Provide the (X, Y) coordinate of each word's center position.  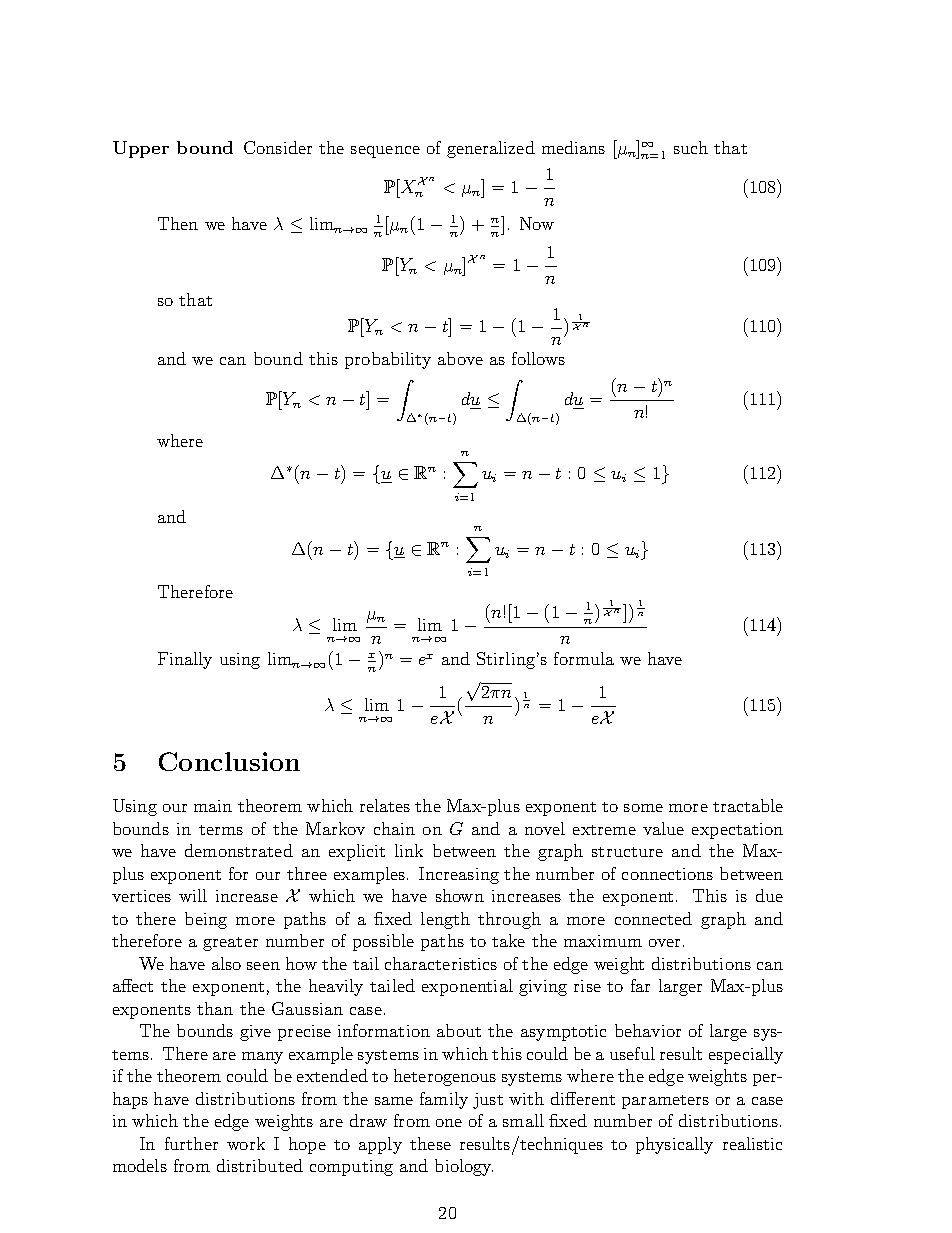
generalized (491, 149)
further (191, 1143)
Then (178, 223)
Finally (185, 660)
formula (584, 658)
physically (674, 1145)
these (430, 1143)
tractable (748, 805)
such (691, 147)
